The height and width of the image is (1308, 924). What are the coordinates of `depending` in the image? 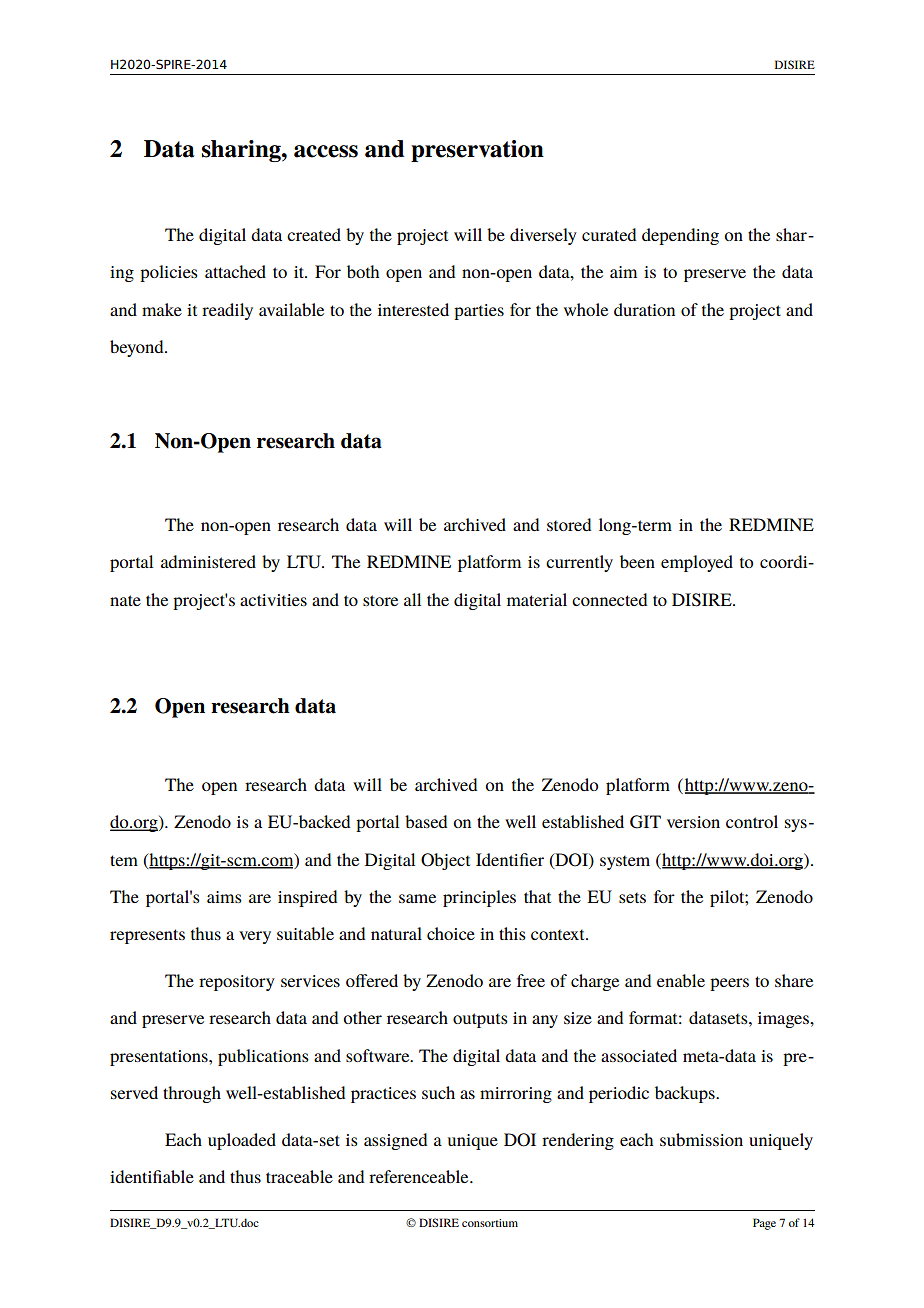 It's located at (680, 236).
